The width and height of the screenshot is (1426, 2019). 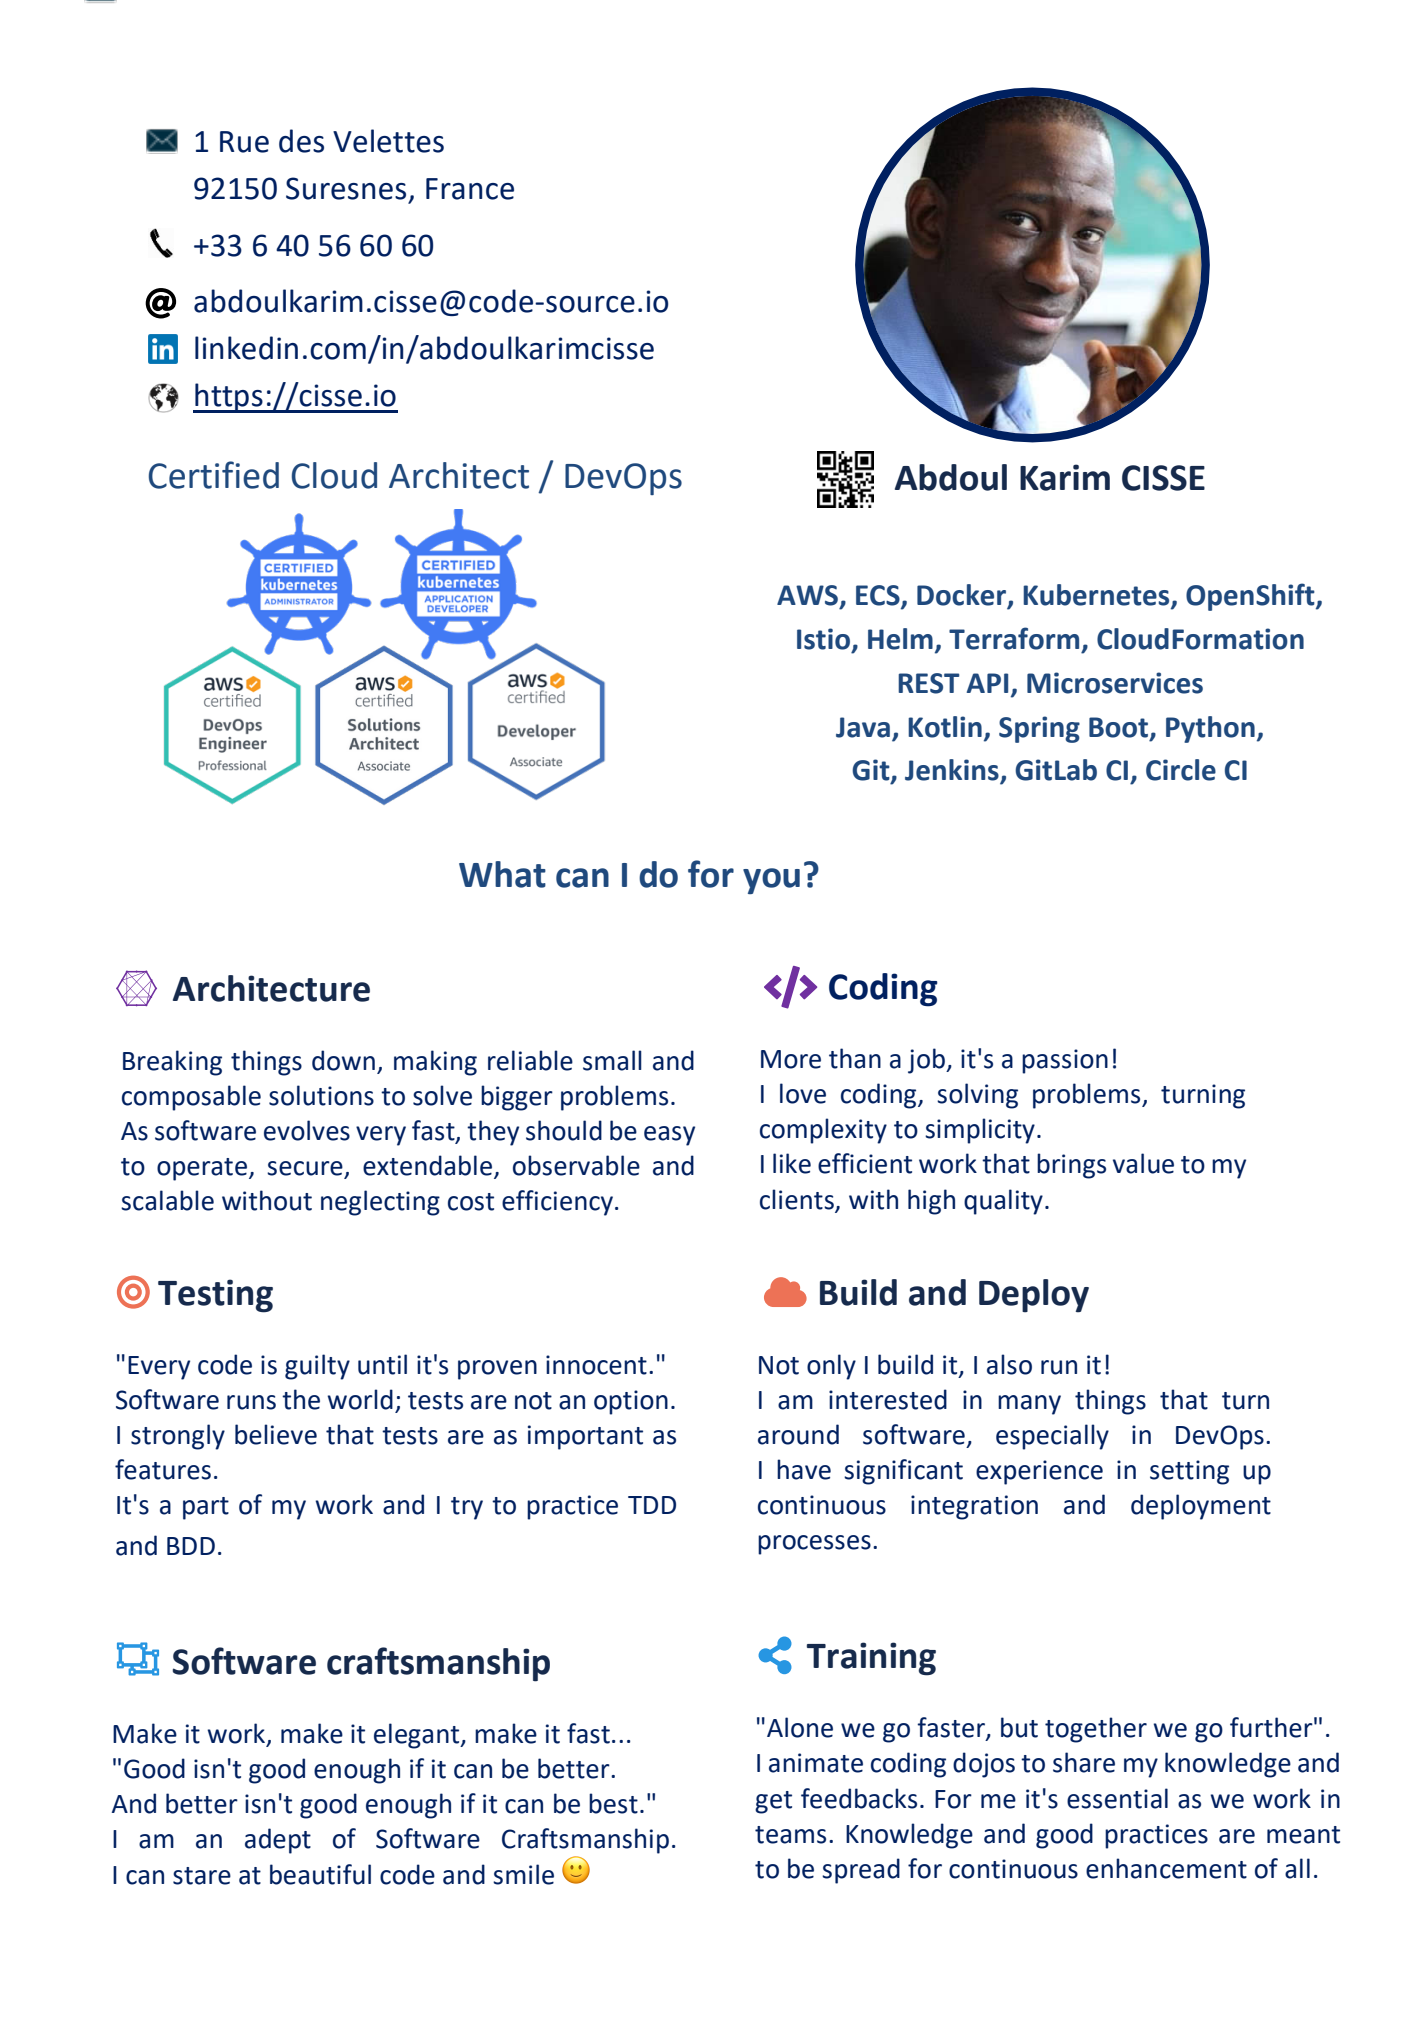 I want to click on AWS, so click(x=809, y=596).
